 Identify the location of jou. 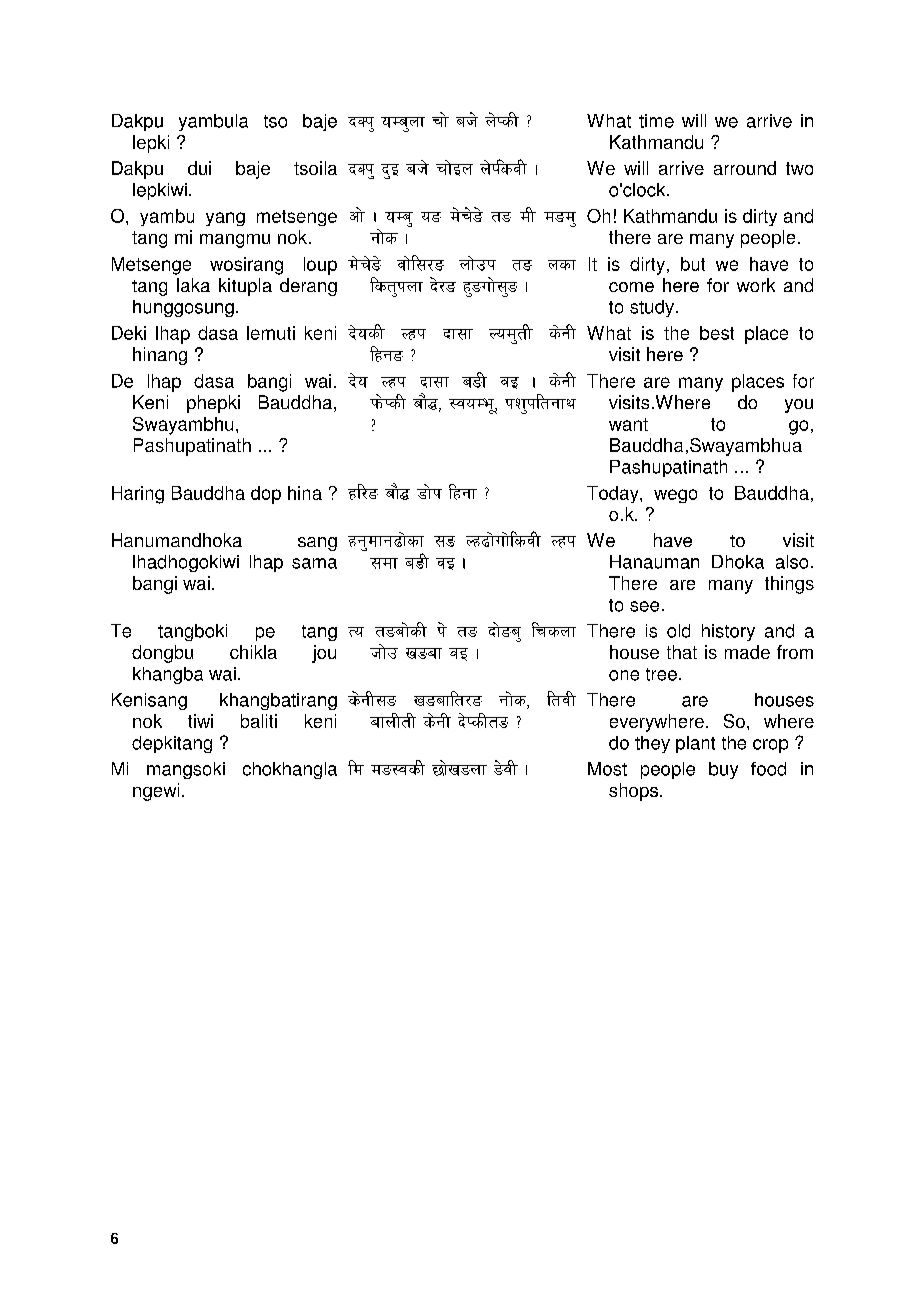
(324, 654).
